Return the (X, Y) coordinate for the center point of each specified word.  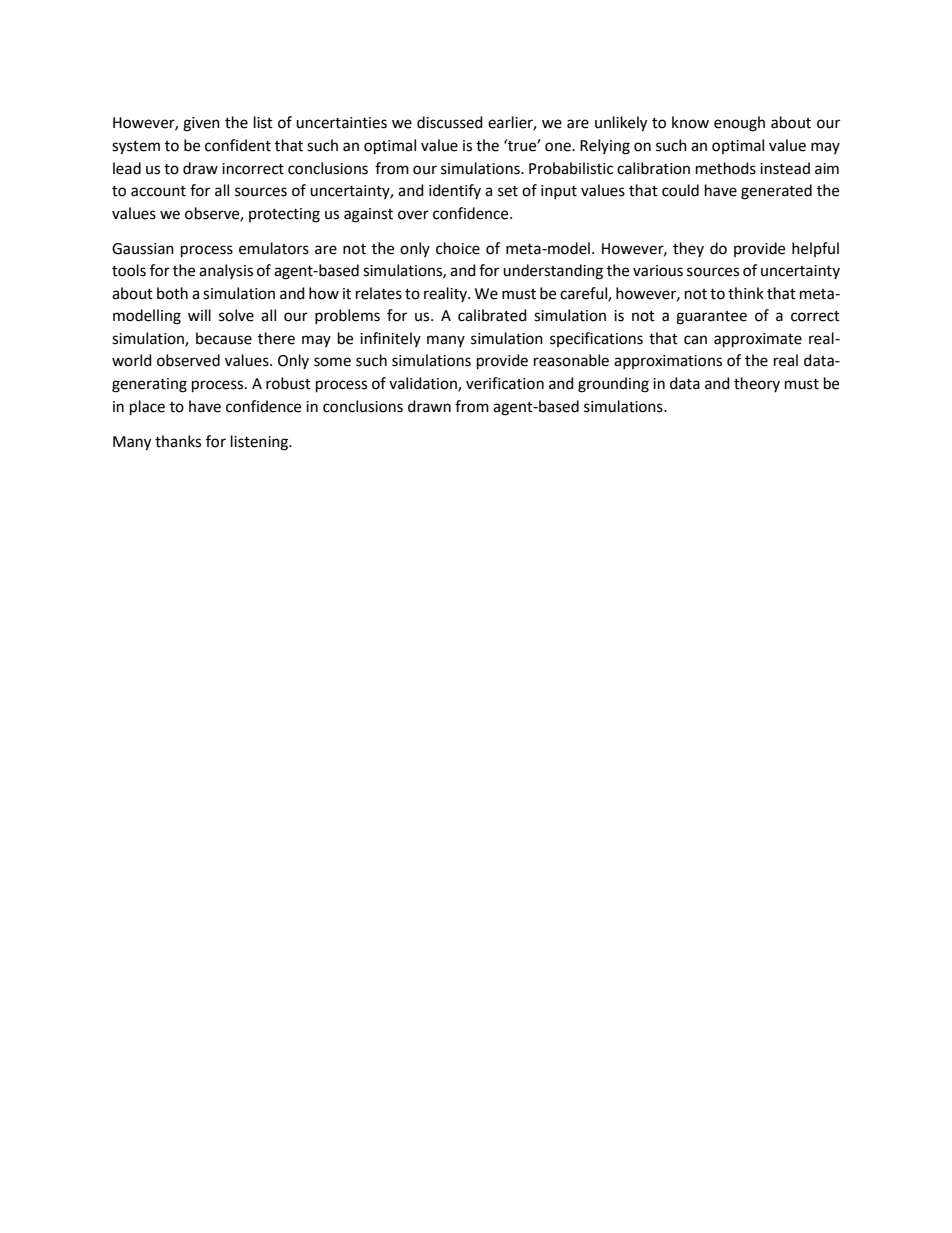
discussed (450, 122)
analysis (226, 271)
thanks (178, 441)
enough (739, 124)
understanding (553, 272)
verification (505, 383)
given (201, 124)
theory (757, 384)
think (746, 293)
